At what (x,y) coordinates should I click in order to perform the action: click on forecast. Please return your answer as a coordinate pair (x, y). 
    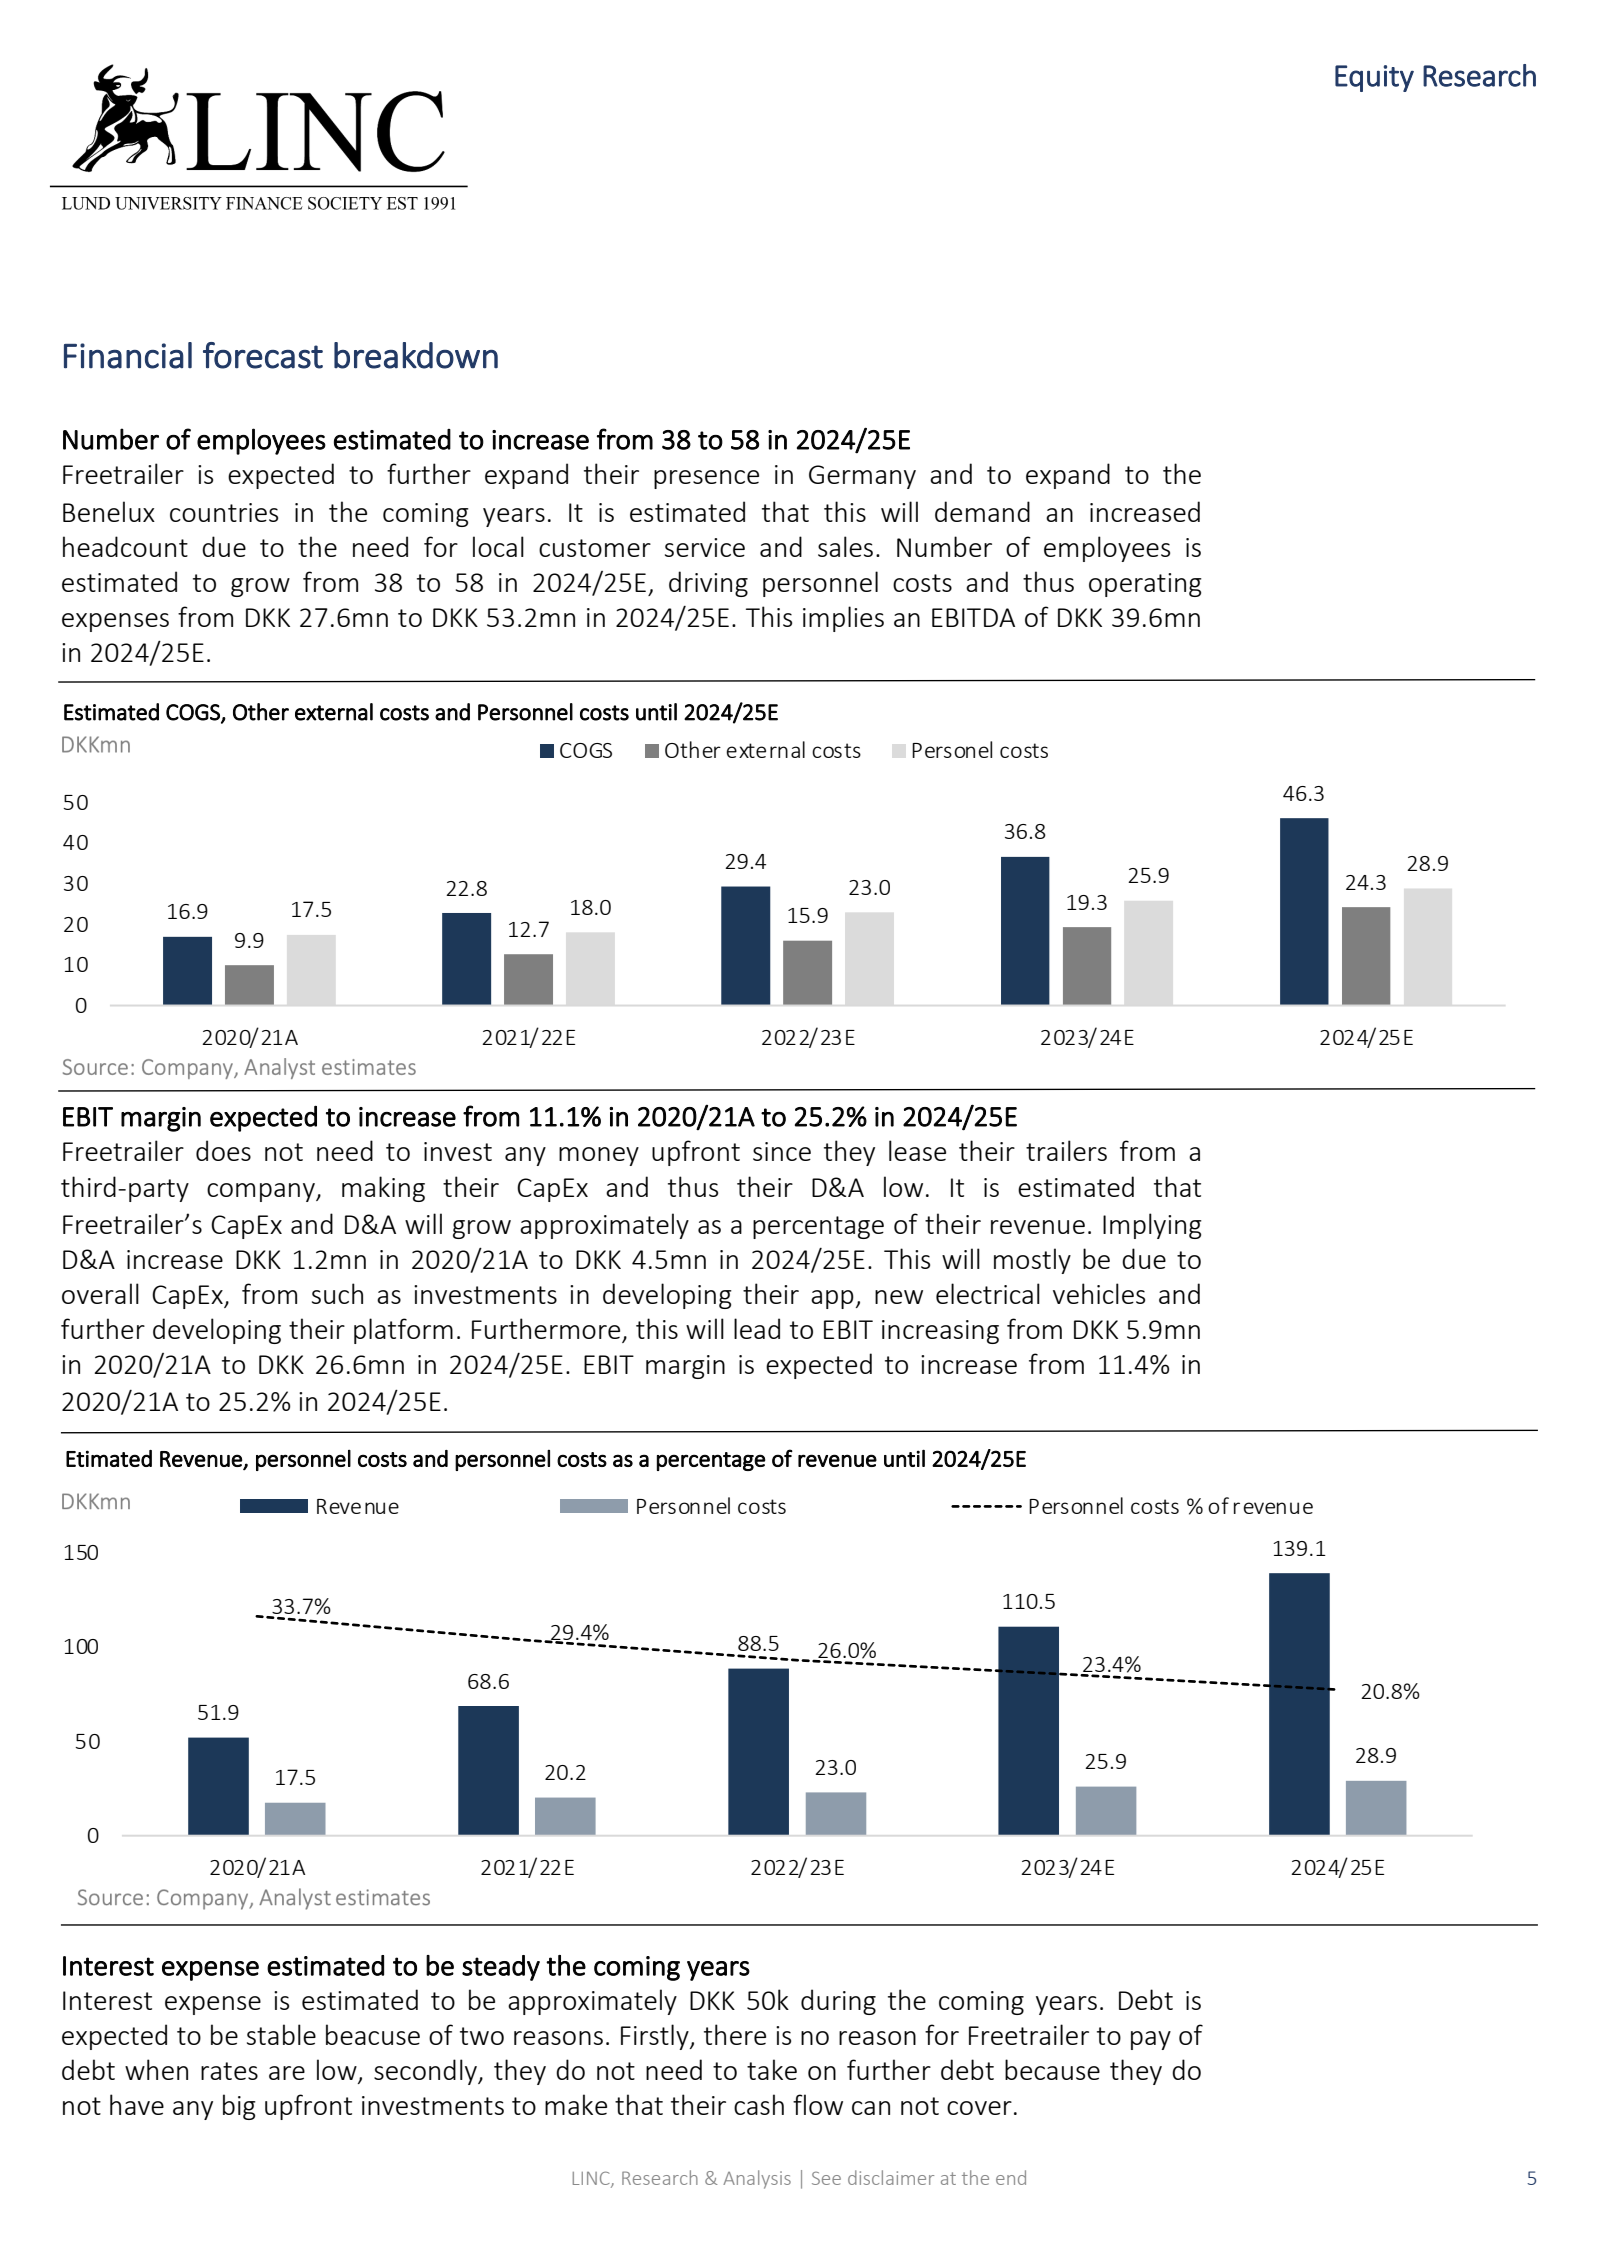
    Looking at the image, I should click on (263, 355).
